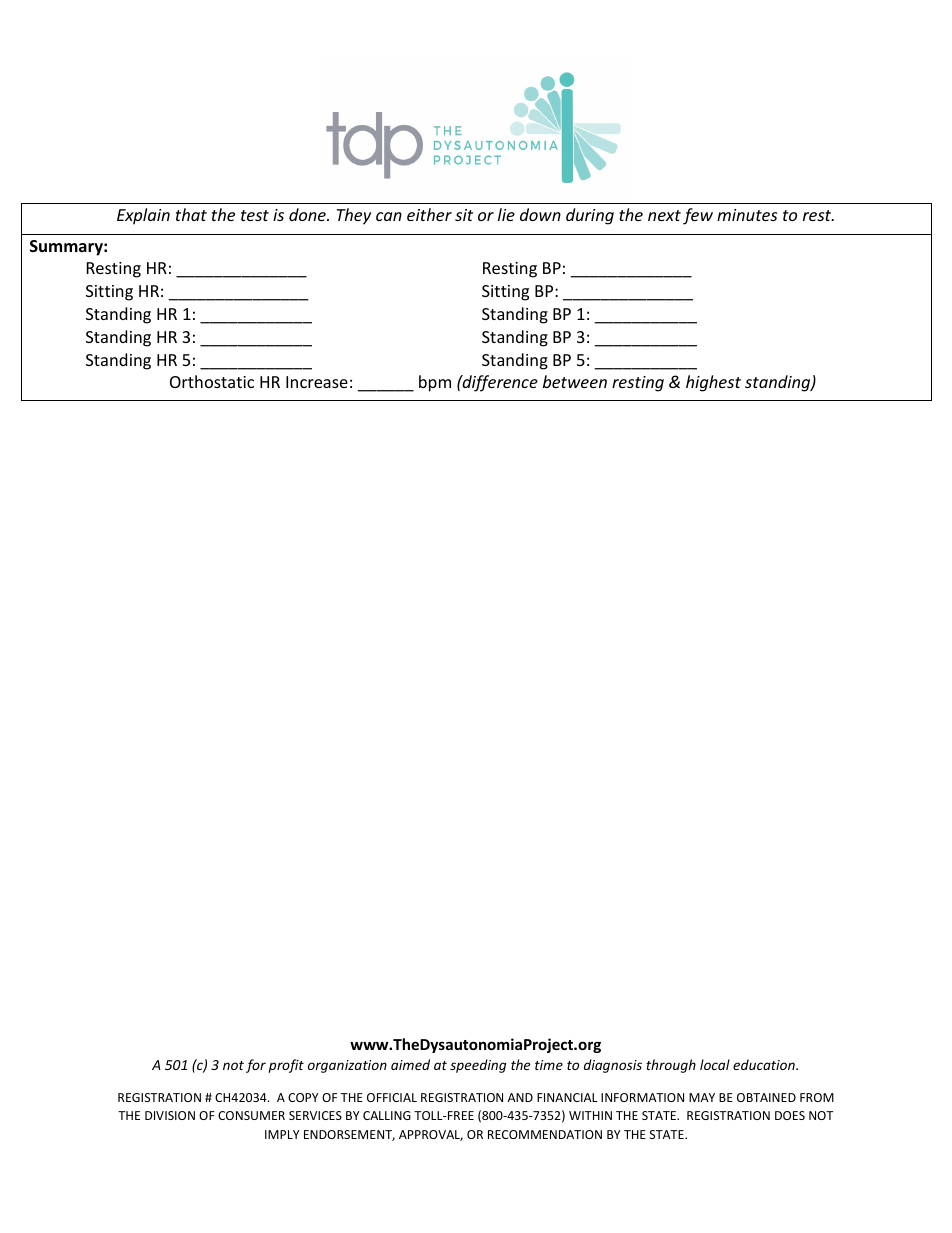 This screenshot has width=952, height=1233. Describe the element at coordinates (713, 383) in the screenshot. I see `highest` at that location.
